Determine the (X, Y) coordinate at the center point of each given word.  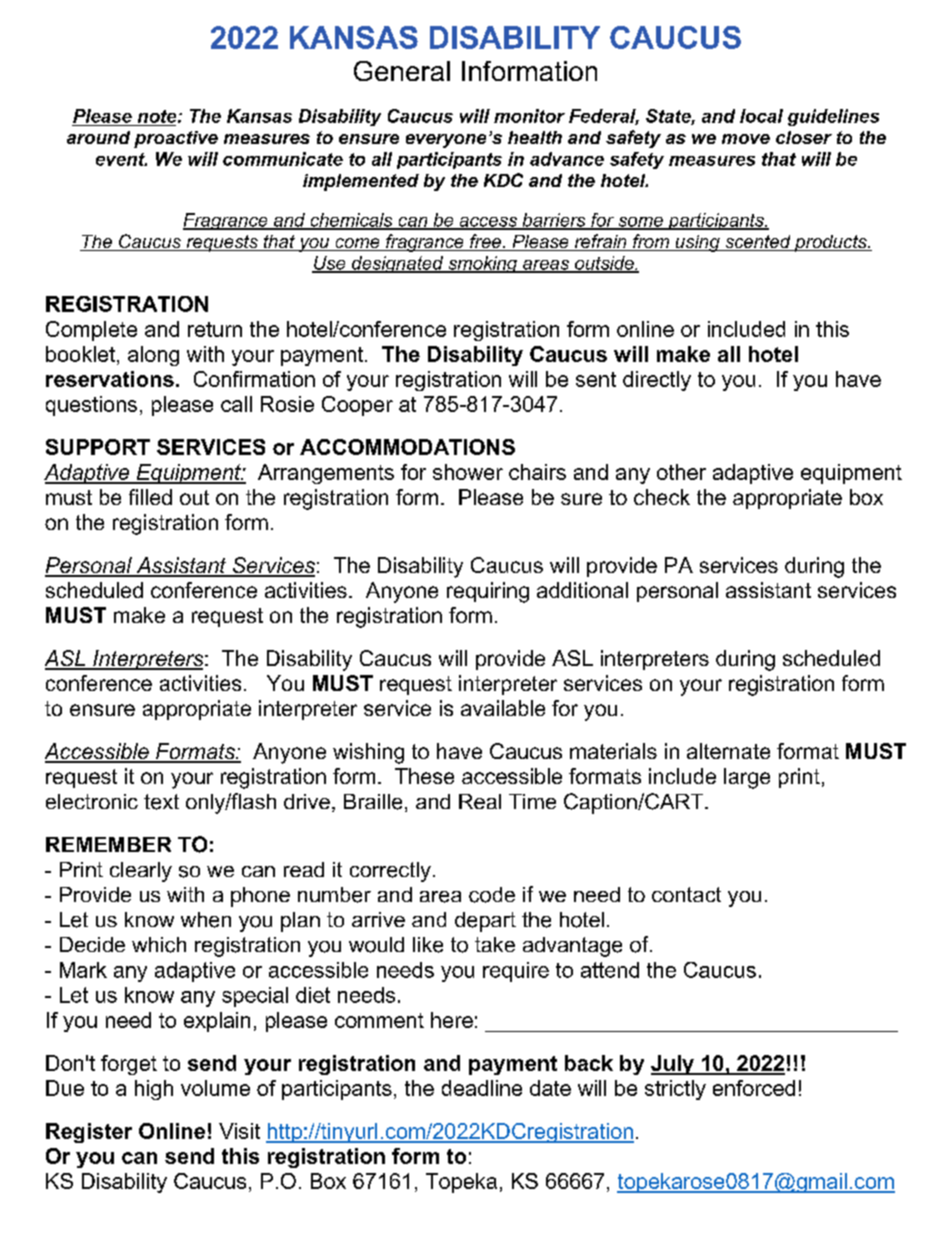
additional (582, 590)
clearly (141, 872)
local (761, 116)
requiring (488, 592)
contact (686, 894)
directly (657, 381)
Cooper (357, 406)
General (402, 71)
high (154, 1090)
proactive (176, 139)
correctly (390, 872)
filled (150, 497)
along (153, 356)
